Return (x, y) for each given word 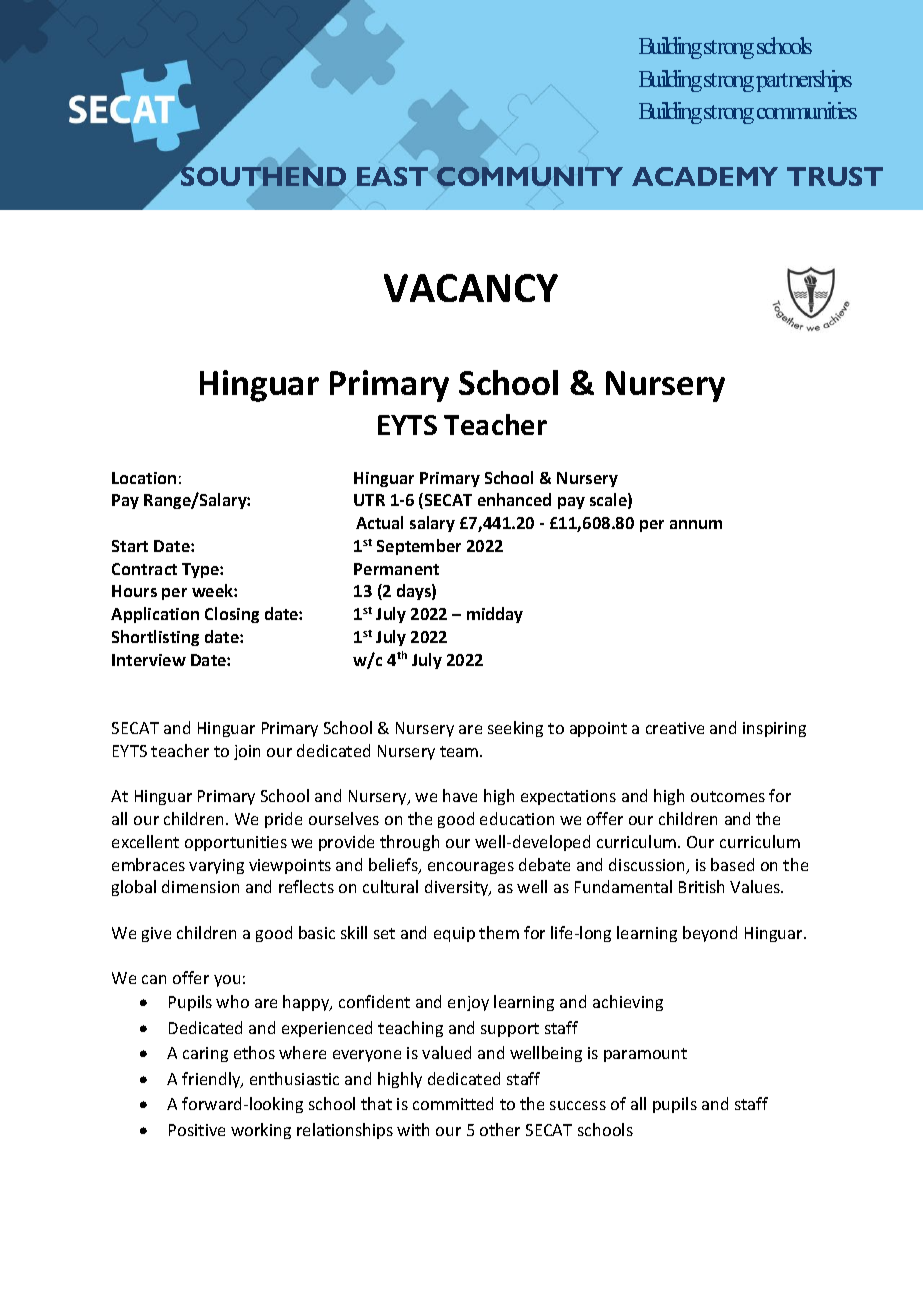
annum (696, 524)
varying (216, 866)
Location (144, 478)
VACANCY (471, 288)
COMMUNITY (530, 176)
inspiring (774, 729)
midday (495, 615)
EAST (392, 176)
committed (453, 1103)
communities (807, 110)
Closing (232, 615)
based (732, 864)
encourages (471, 868)
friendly (212, 1080)
